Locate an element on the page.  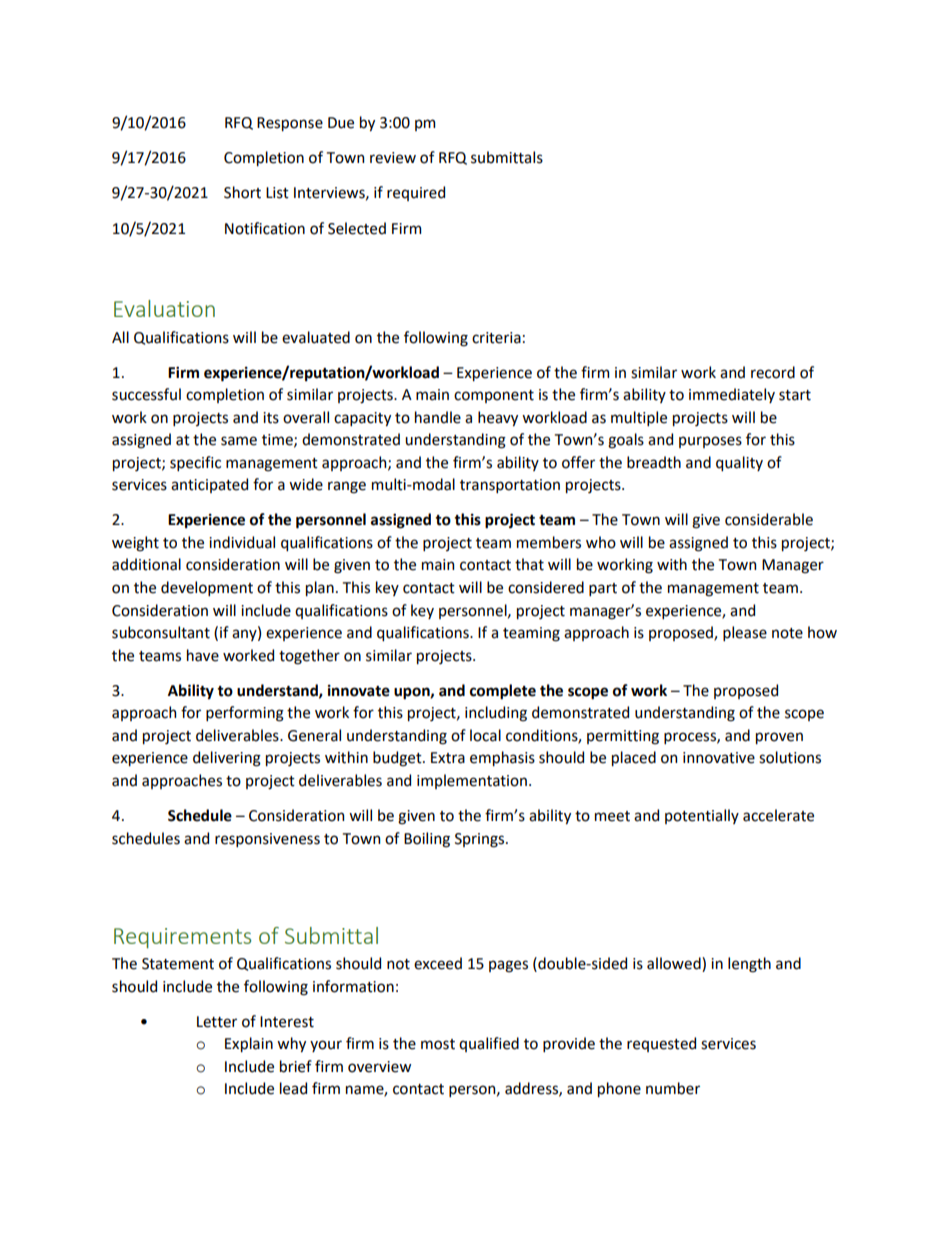
number is located at coordinates (673, 1088).
